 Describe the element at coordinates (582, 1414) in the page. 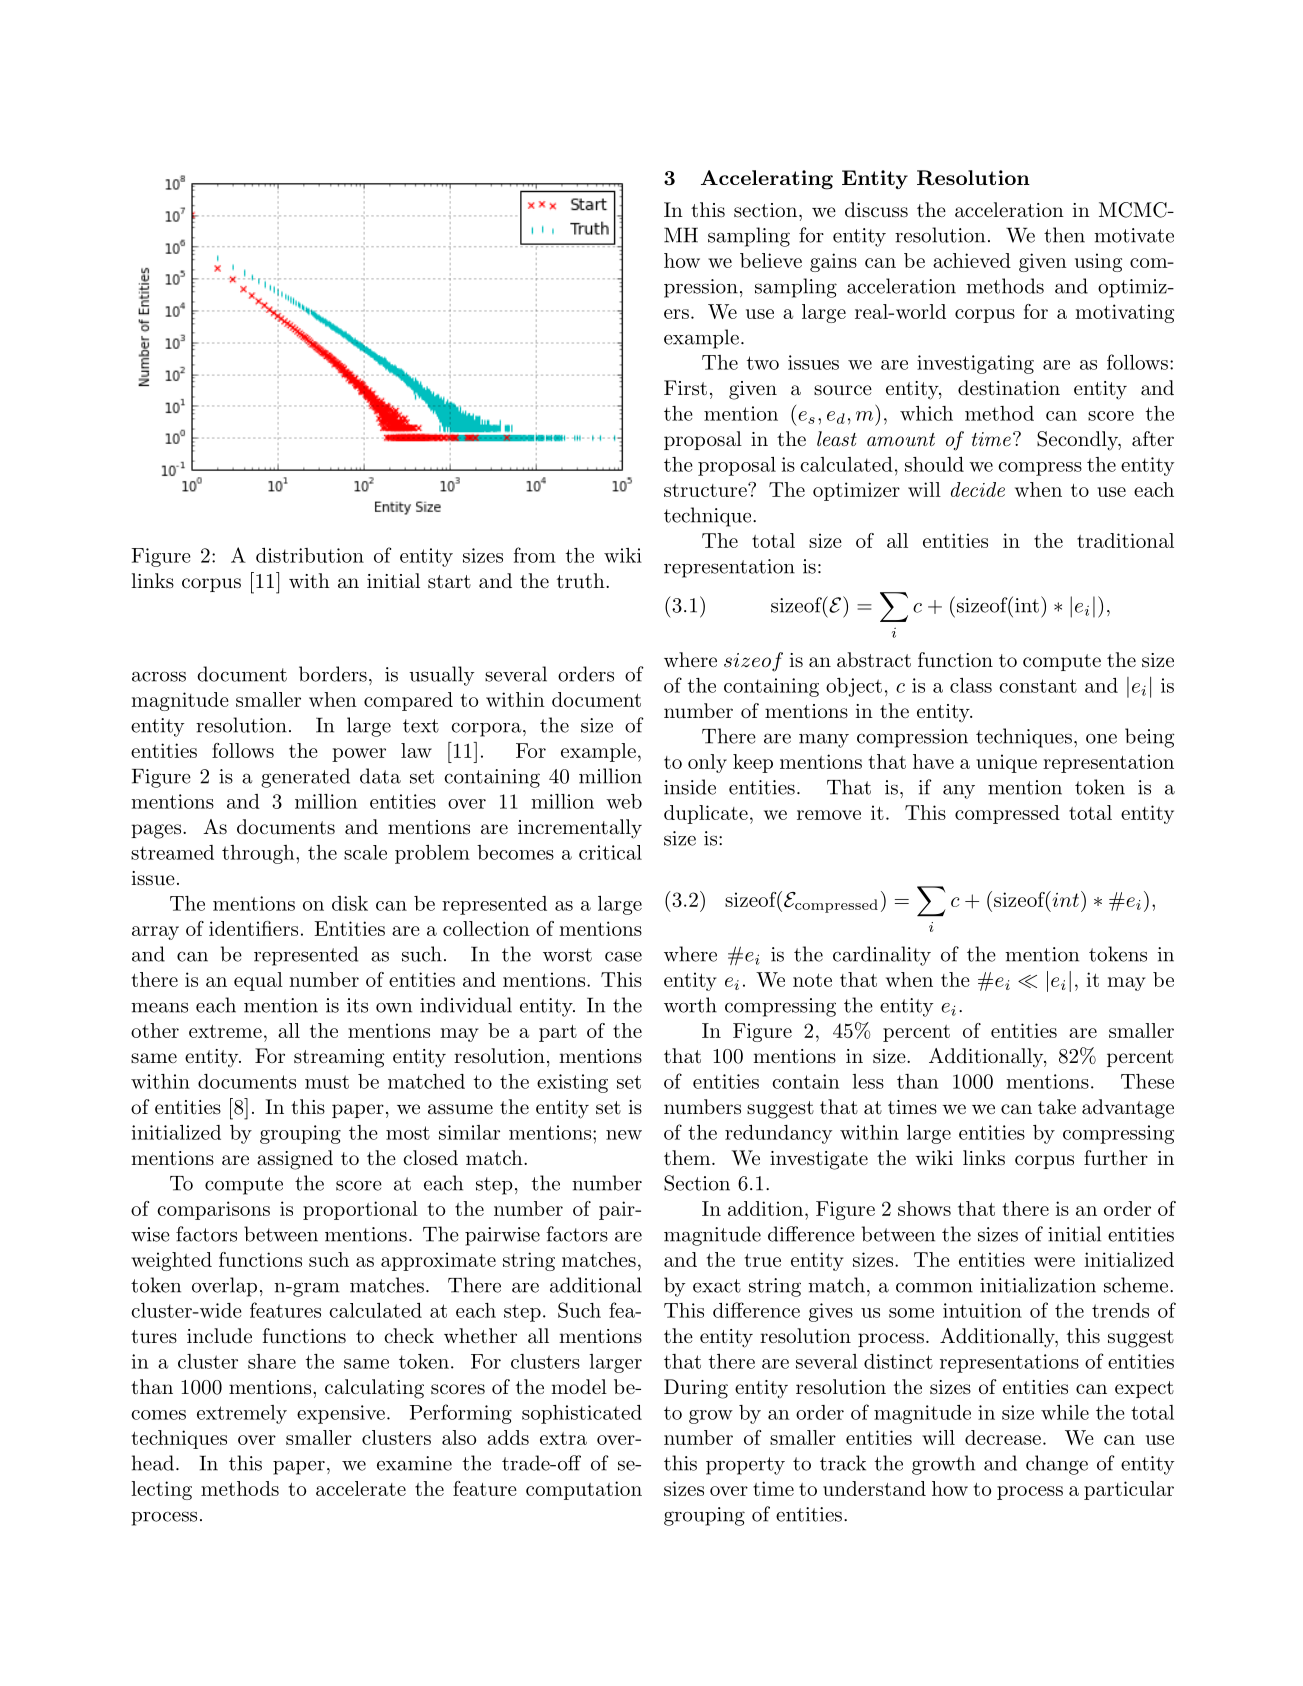

I see `sophisticated` at that location.
